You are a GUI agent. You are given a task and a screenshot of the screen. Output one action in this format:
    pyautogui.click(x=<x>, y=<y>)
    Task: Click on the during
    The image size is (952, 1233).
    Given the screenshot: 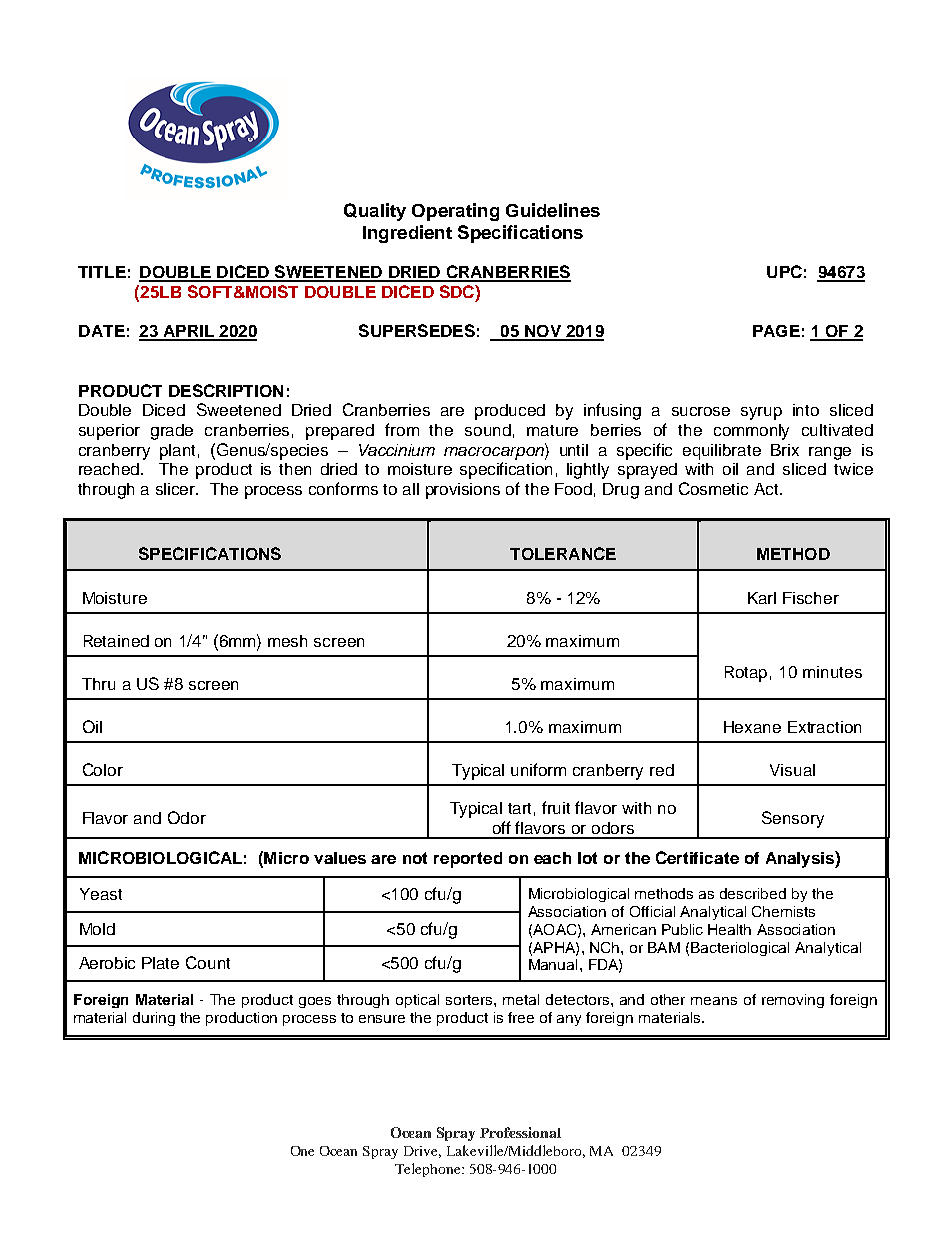 What is the action you would take?
    pyautogui.click(x=154, y=1019)
